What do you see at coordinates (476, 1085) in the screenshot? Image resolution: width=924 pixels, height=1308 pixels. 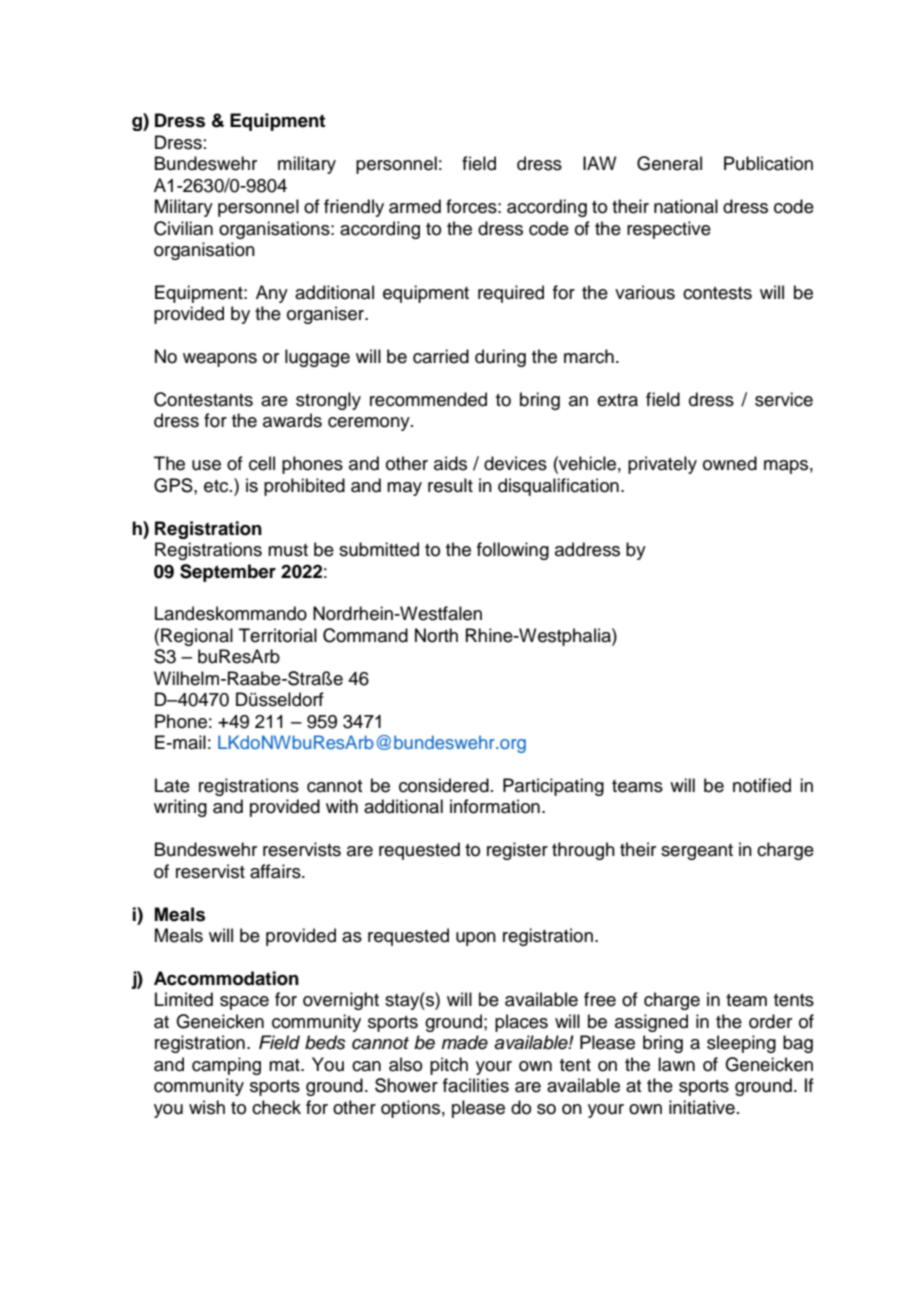 I see `facilities` at bounding box center [476, 1085].
